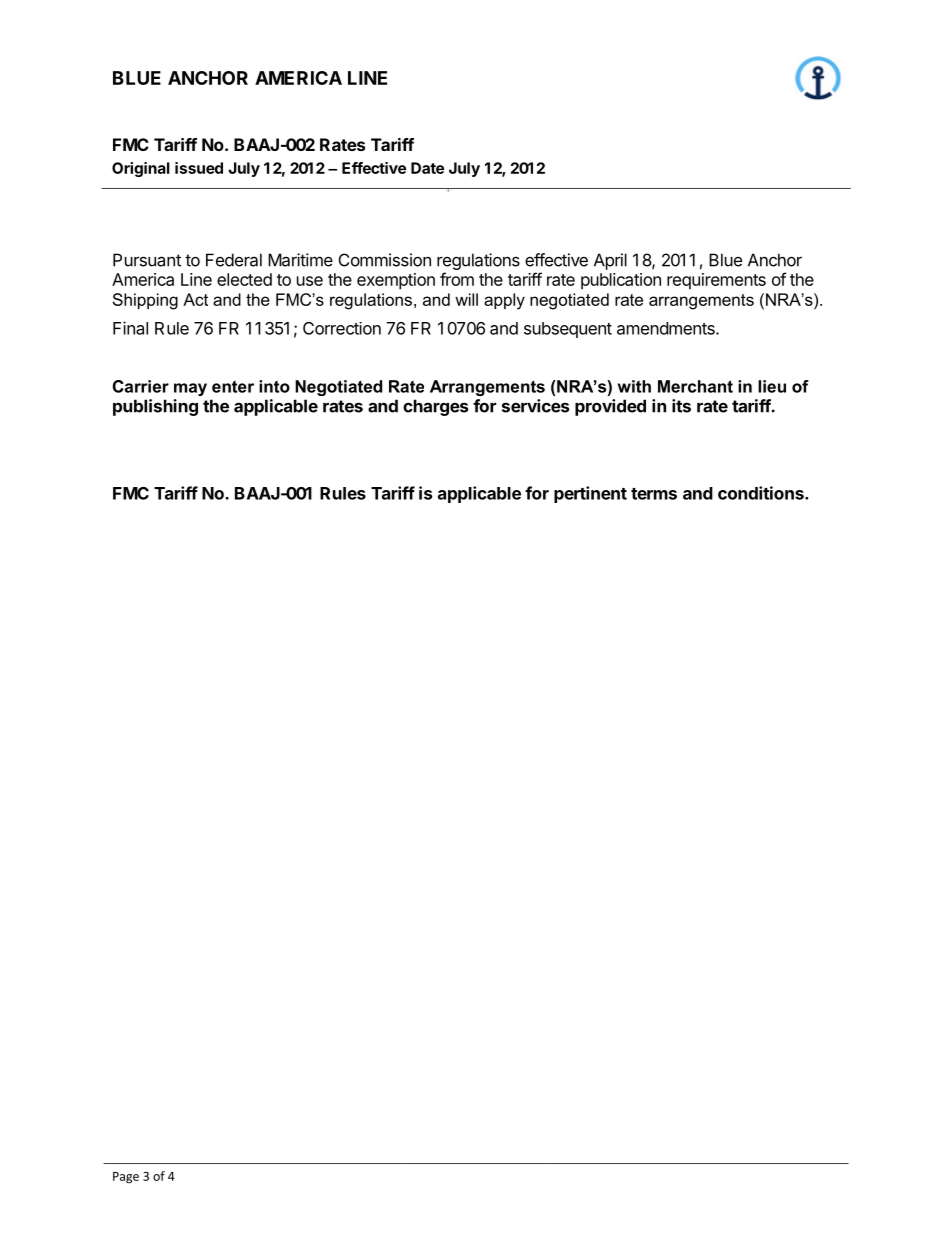 The height and width of the image is (1233, 952). What do you see at coordinates (590, 494) in the image?
I see `pertinent` at bounding box center [590, 494].
